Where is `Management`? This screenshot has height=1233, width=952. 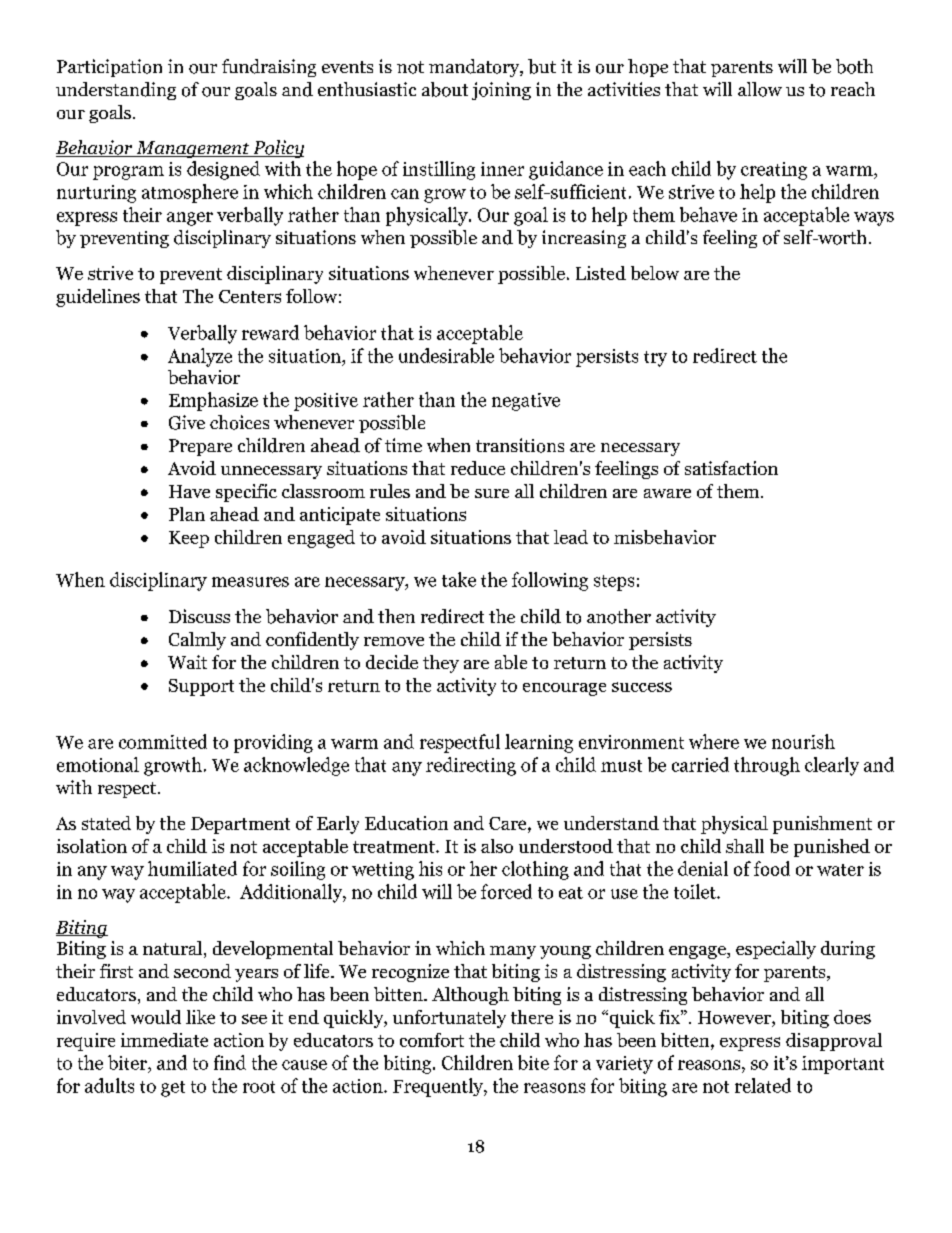 Management is located at coordinates (193, 149).
